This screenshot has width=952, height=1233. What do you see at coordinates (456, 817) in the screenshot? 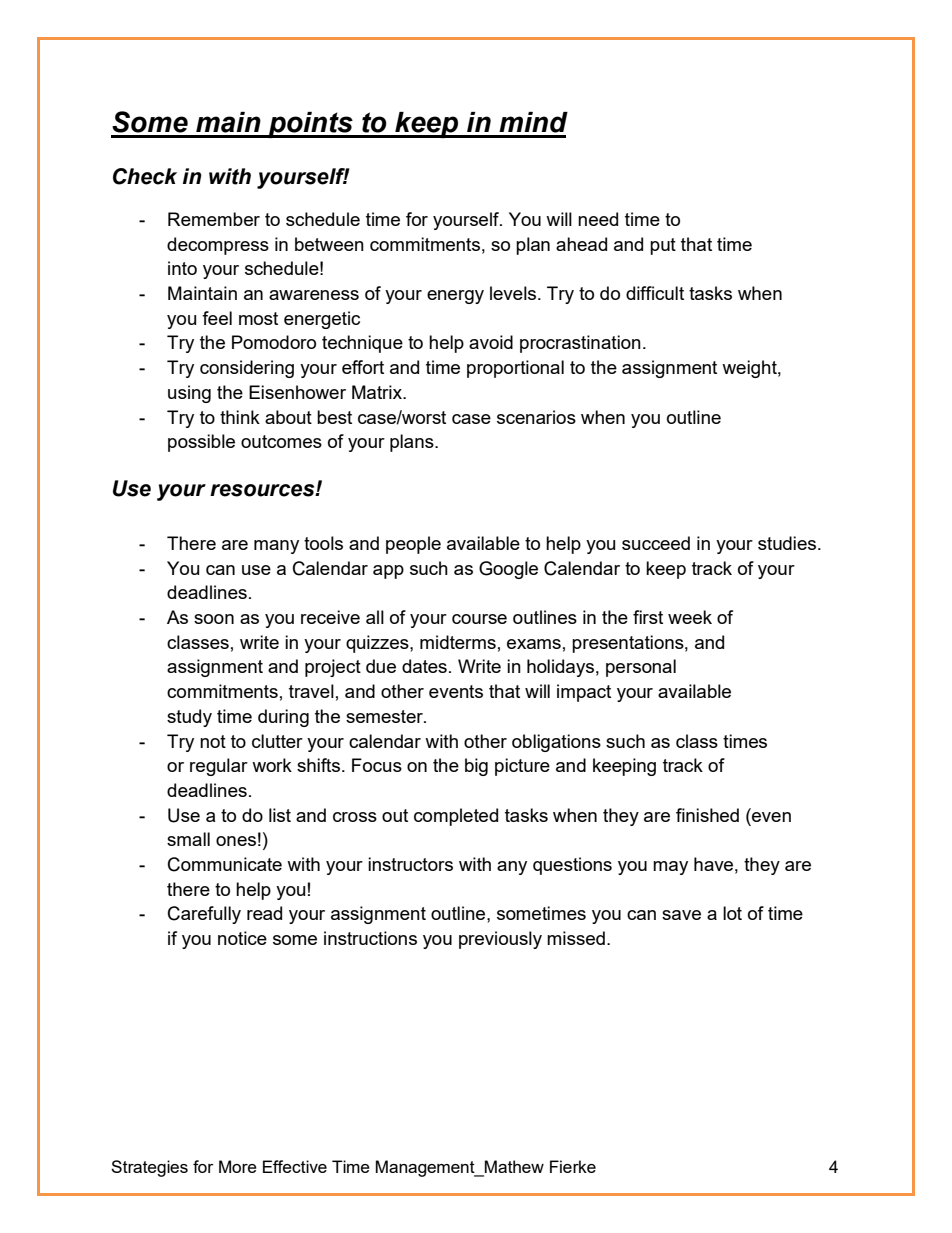
I see `completed` at bounding box center [456, 817].
